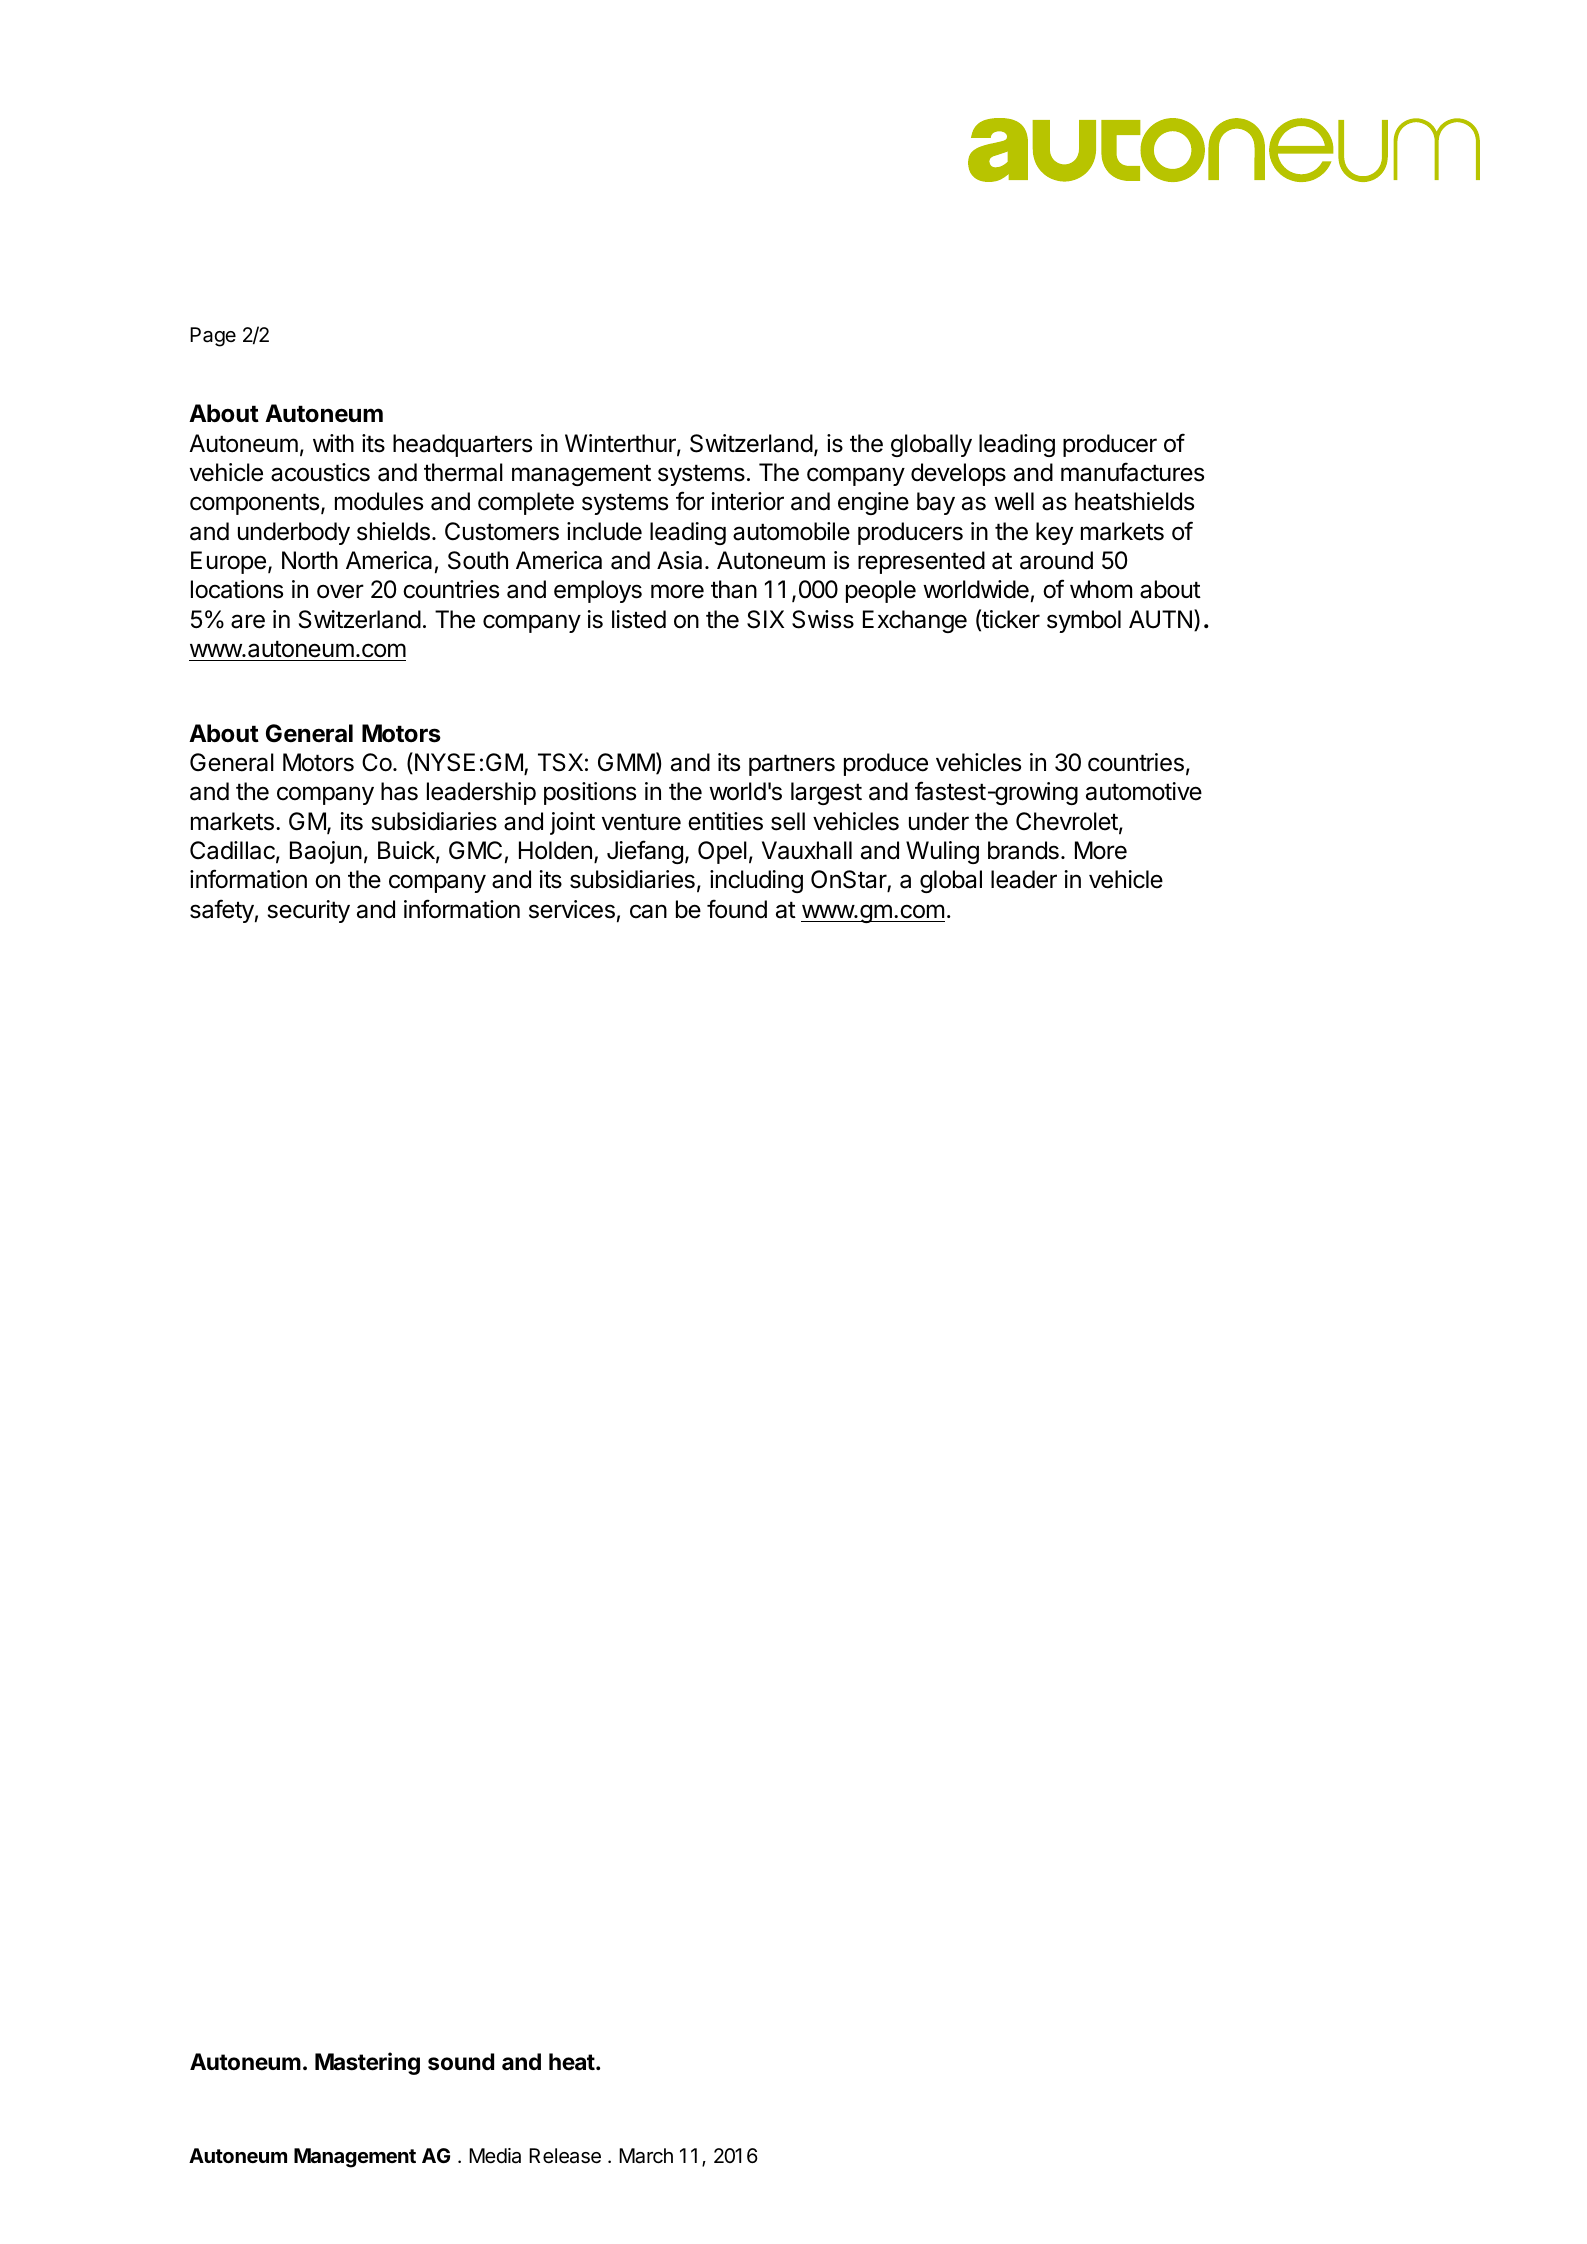 Image resolution: width=1587 pixels, height=2244 pixels. What do you see at coordinates (1023, 850) in the page?
I see `brands` at bounding box center [1023, 850].
